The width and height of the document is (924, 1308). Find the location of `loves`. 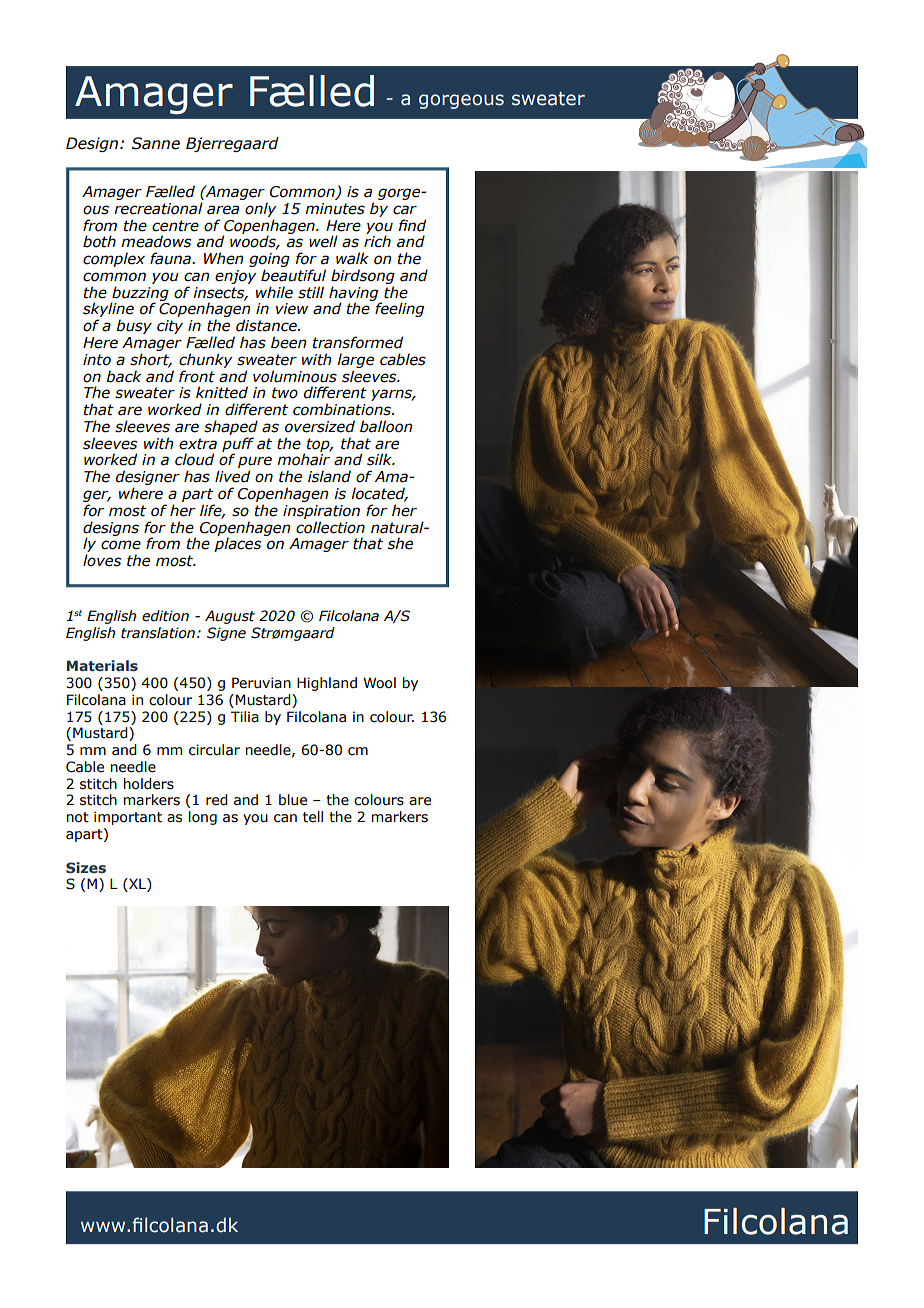

loves is located at coordinates (102, 560).
